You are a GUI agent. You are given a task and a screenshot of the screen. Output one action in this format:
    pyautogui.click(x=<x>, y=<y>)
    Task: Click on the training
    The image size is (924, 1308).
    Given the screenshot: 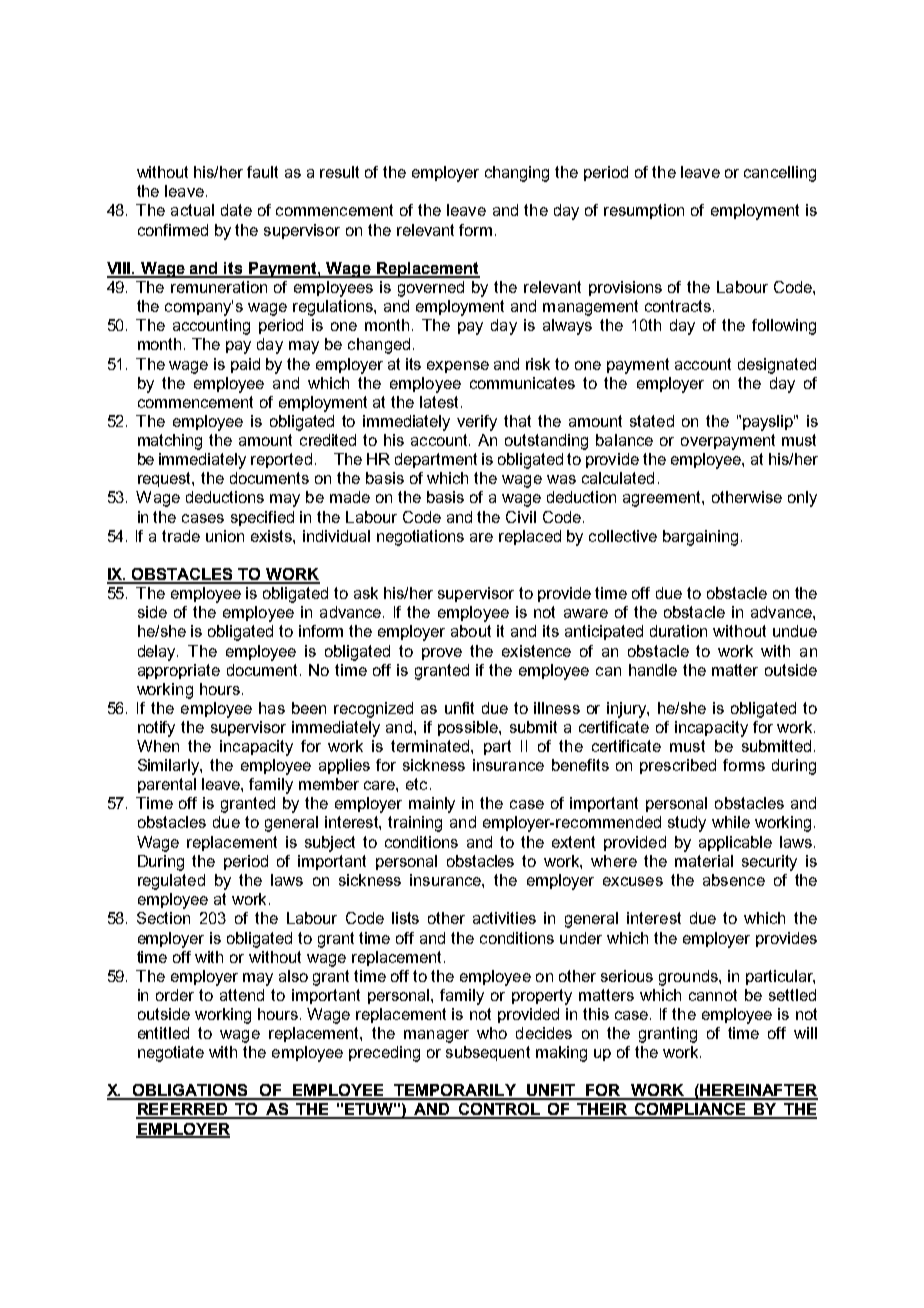 What is the action you would take?
    pyautogui.click(x=415, y=824)
